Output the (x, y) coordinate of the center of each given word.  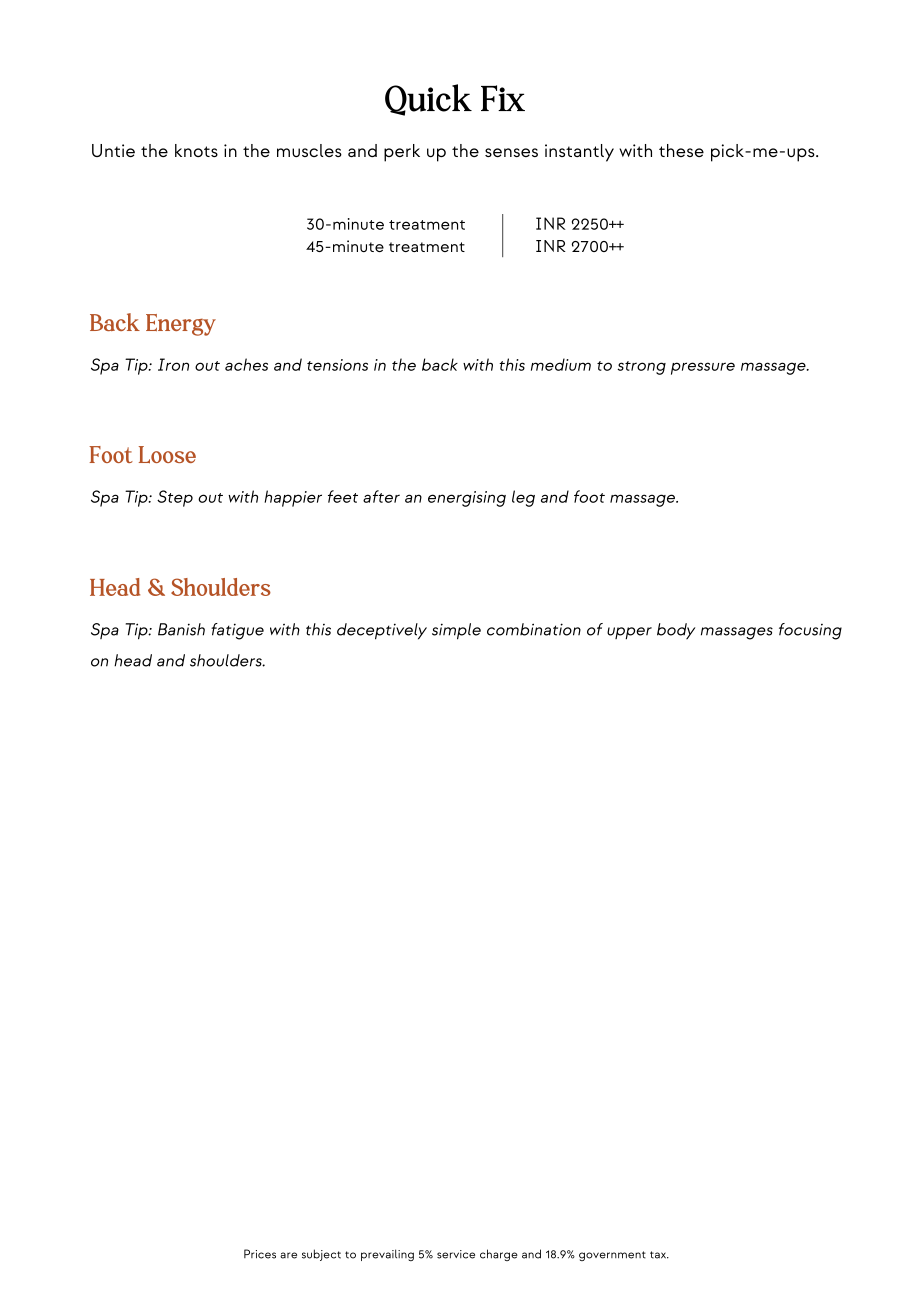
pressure (703, 368)
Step (175, 498)
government (612, 1256)
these (681, 150)
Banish (181, 629)
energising (467, 499)
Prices (260, 1254)
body (676, 631)
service (456, 1254)
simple (456, 631)
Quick (428, 100)
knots (196, 150)
